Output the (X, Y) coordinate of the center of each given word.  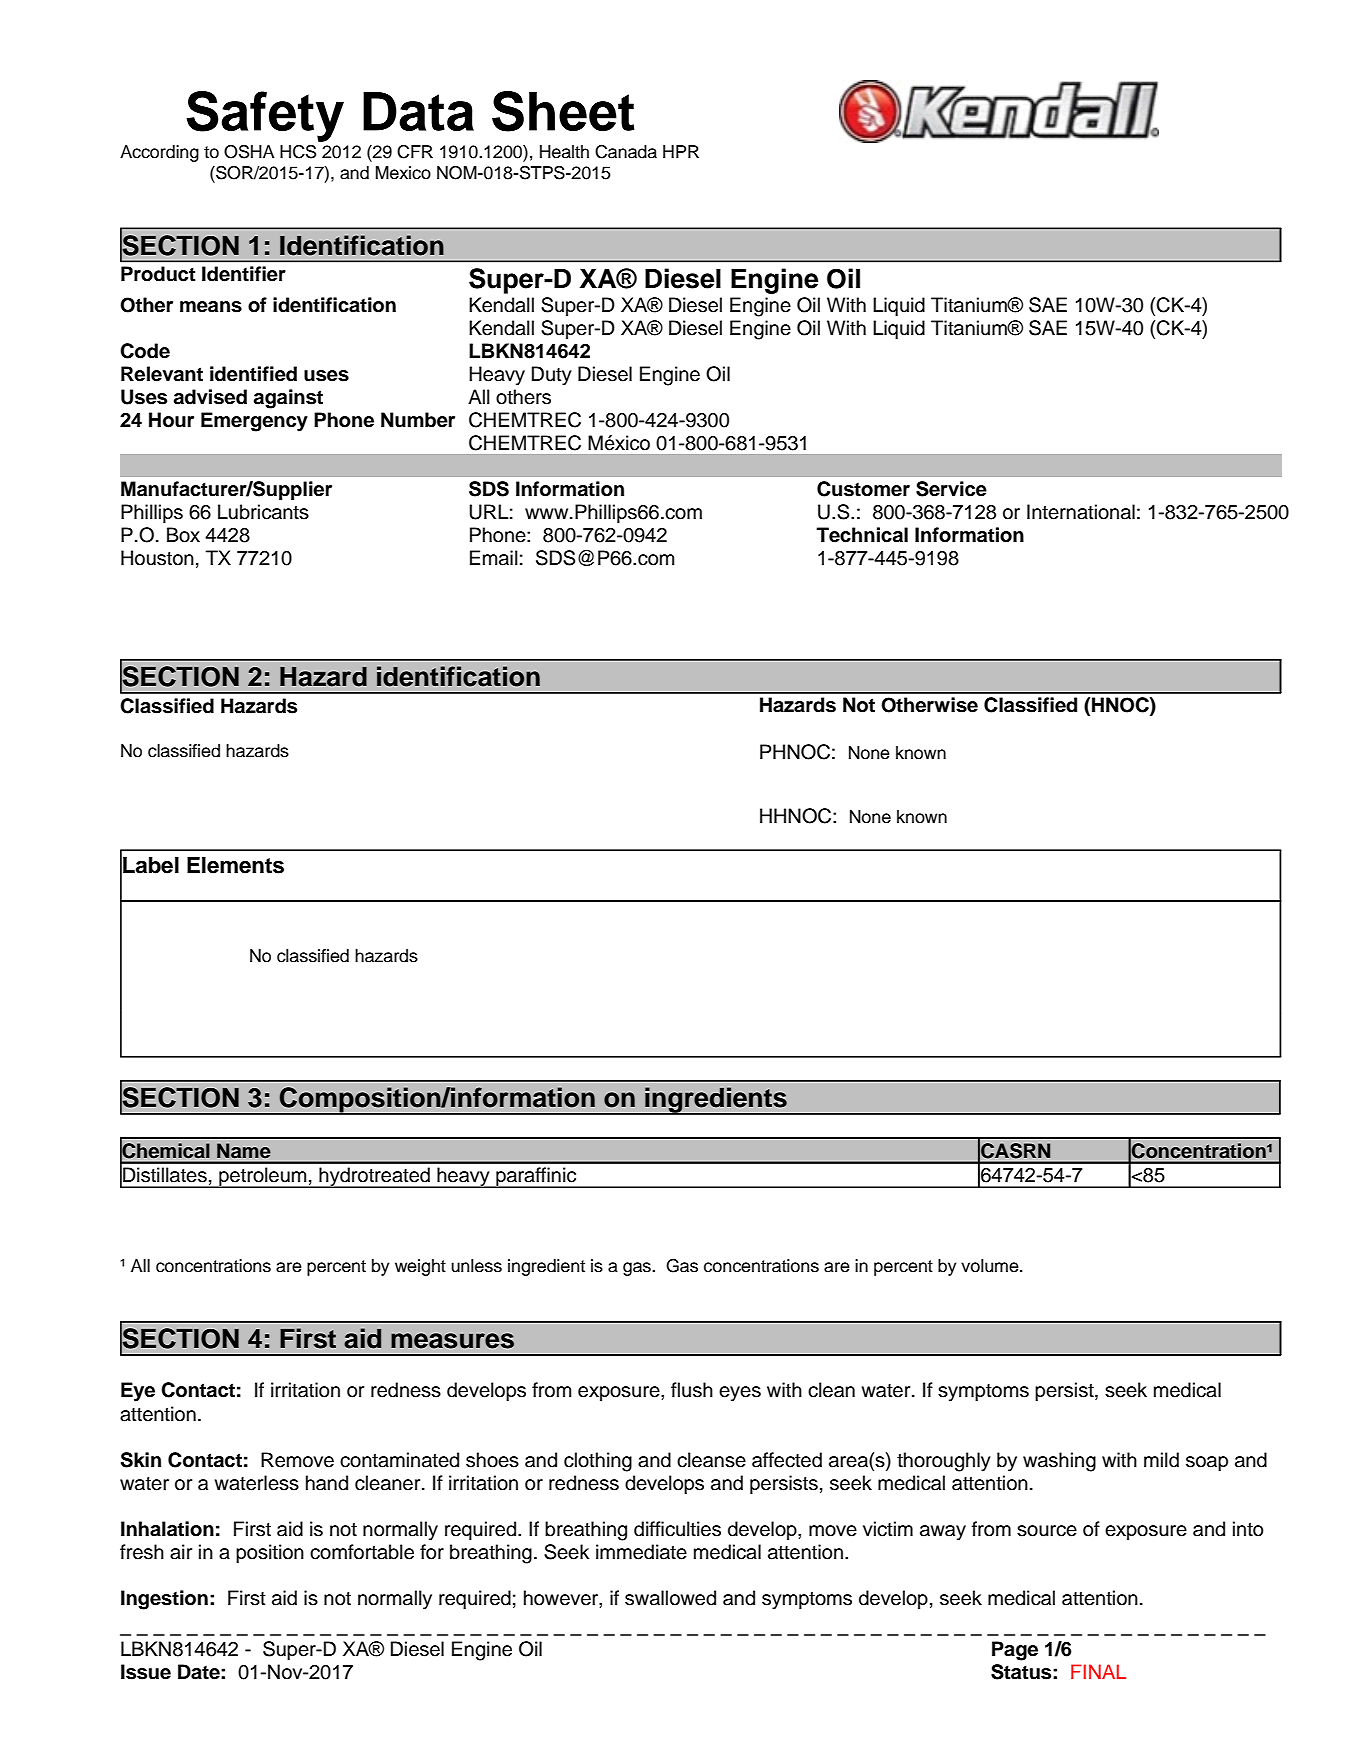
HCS (298, 152)
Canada (626, 152)
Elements (235, 865)
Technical (862, 535)
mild (1161, 1460)
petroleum (263, 1177)
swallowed (670, 1598)
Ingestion (164, 1600)
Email (494, 558)
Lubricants (263, 512)
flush (692, 1390)
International (1081, 512)
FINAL (1098, 1671)
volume (991, 1266)
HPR (681, 151)
